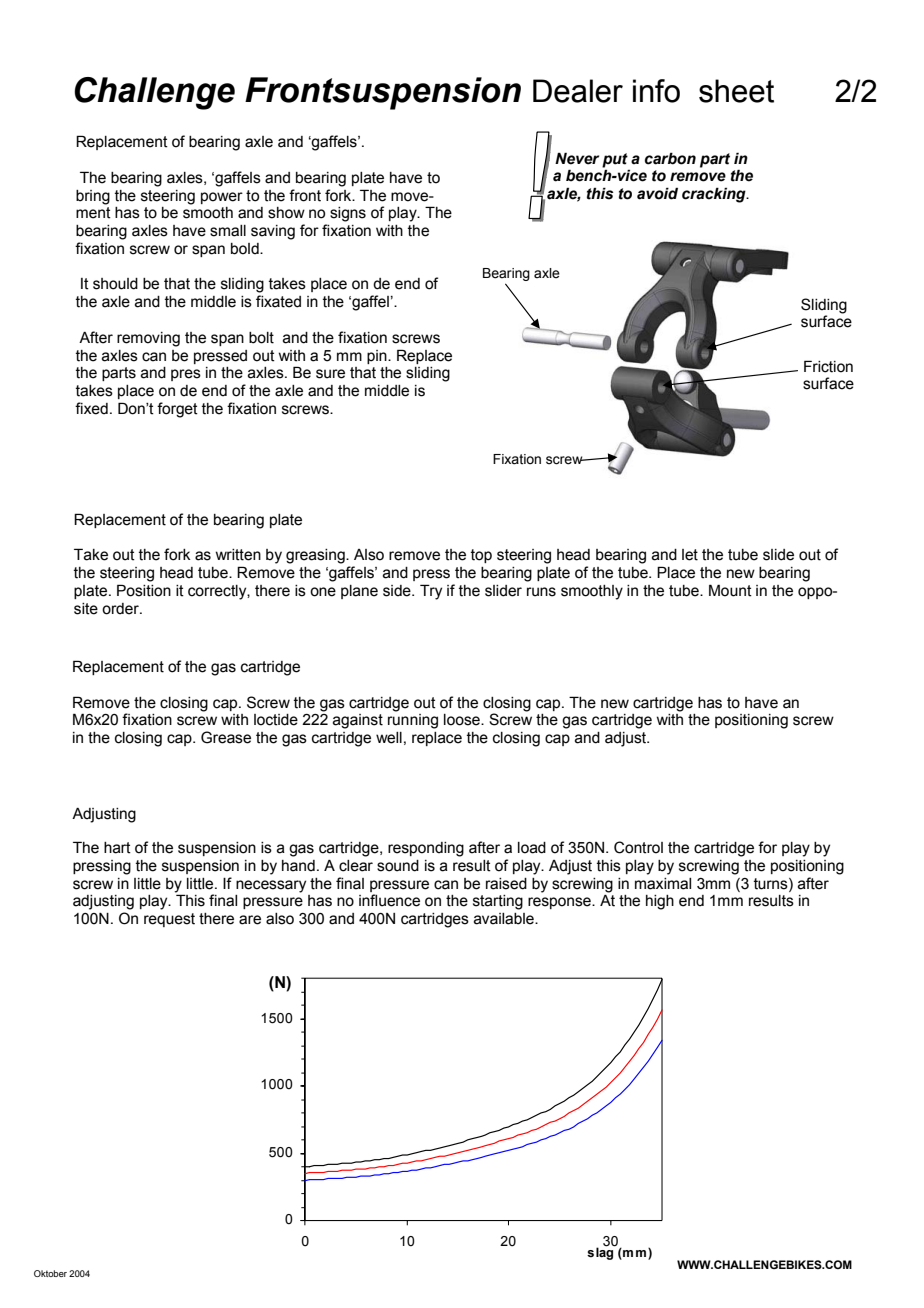 This image has width=924, height=1308. Describe the element at coordinates (226, 737) in the image. I see `Grease` at that location.
